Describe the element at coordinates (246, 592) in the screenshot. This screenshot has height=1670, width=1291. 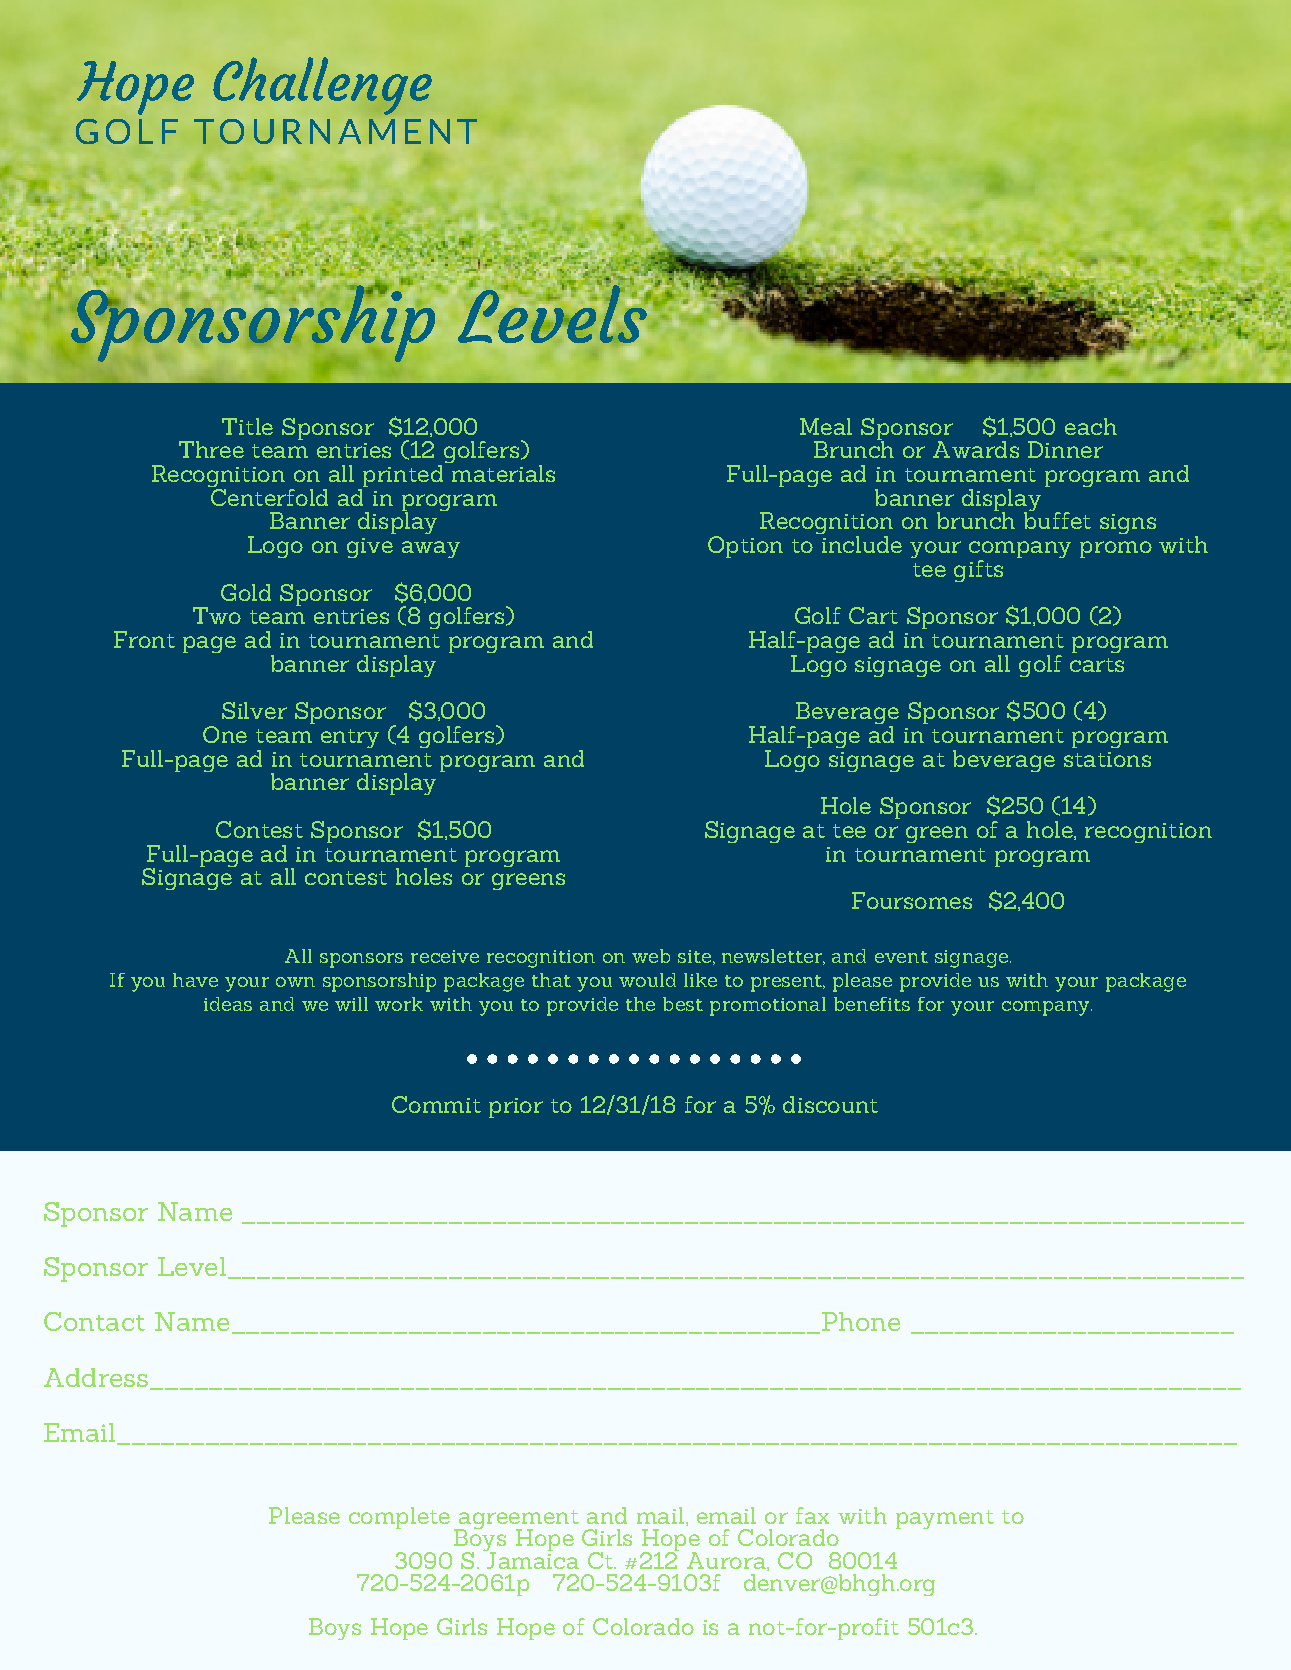
I see `Gold` at that location.
